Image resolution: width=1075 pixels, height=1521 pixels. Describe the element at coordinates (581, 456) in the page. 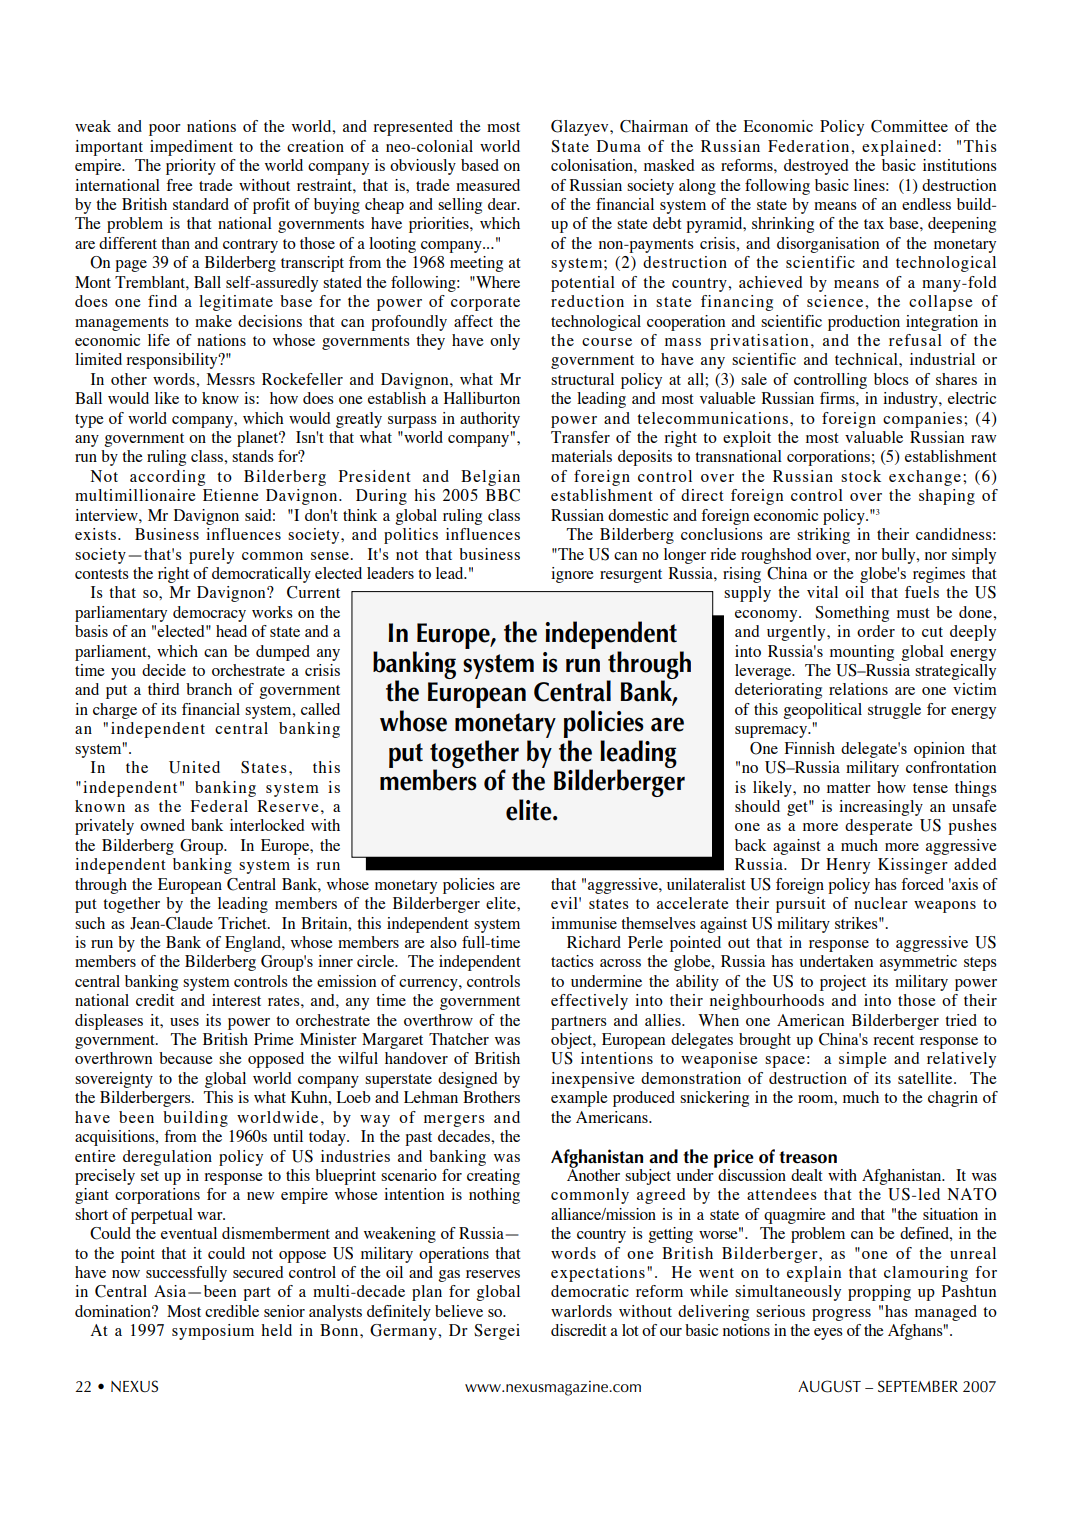

I see `materials` at that location.
